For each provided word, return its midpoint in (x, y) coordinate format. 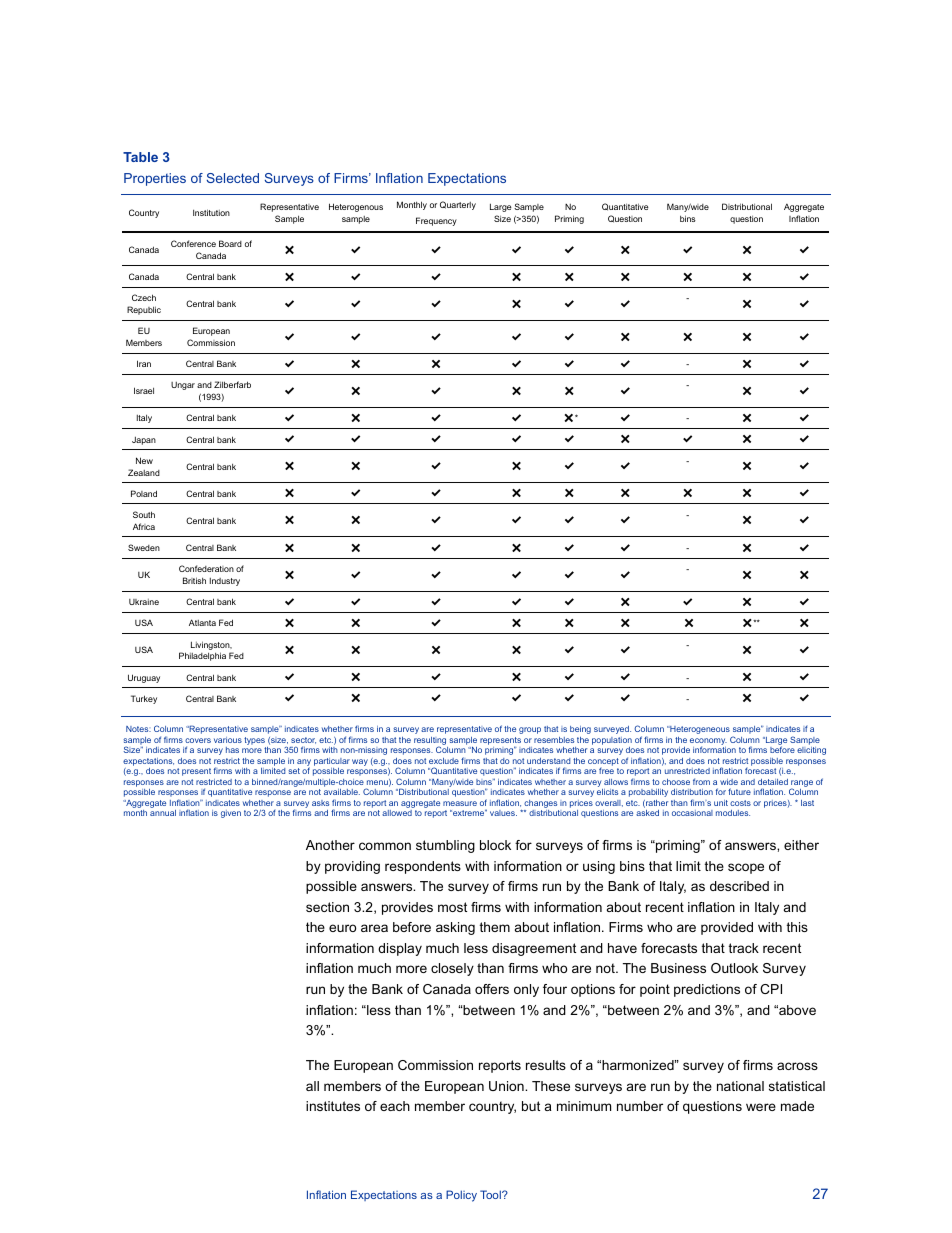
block (495, 845)
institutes (333, 1106)
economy (708, 742)
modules (733, 813)
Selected (233, 178)
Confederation (206, 568)
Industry (225, 582)
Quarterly (458, 205)
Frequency (436, 221)
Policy (461, 1196)
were (761, 1107)
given (231, 814)
